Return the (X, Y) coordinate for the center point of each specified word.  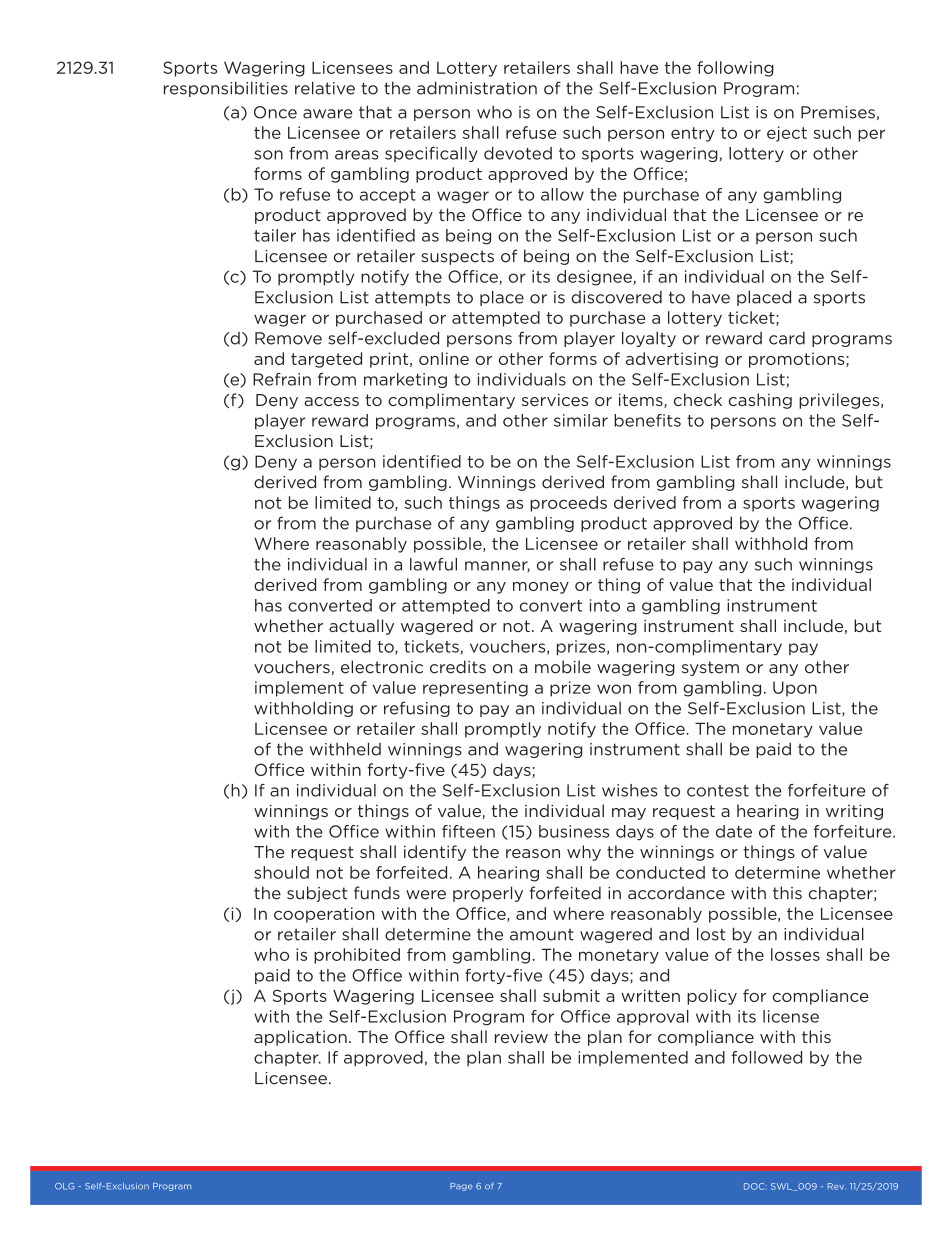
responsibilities (226, 89)
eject (787, 134)
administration (477, 88)
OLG (64, 1186)
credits (458, 667)
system (710, 668)
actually (361, 627)
